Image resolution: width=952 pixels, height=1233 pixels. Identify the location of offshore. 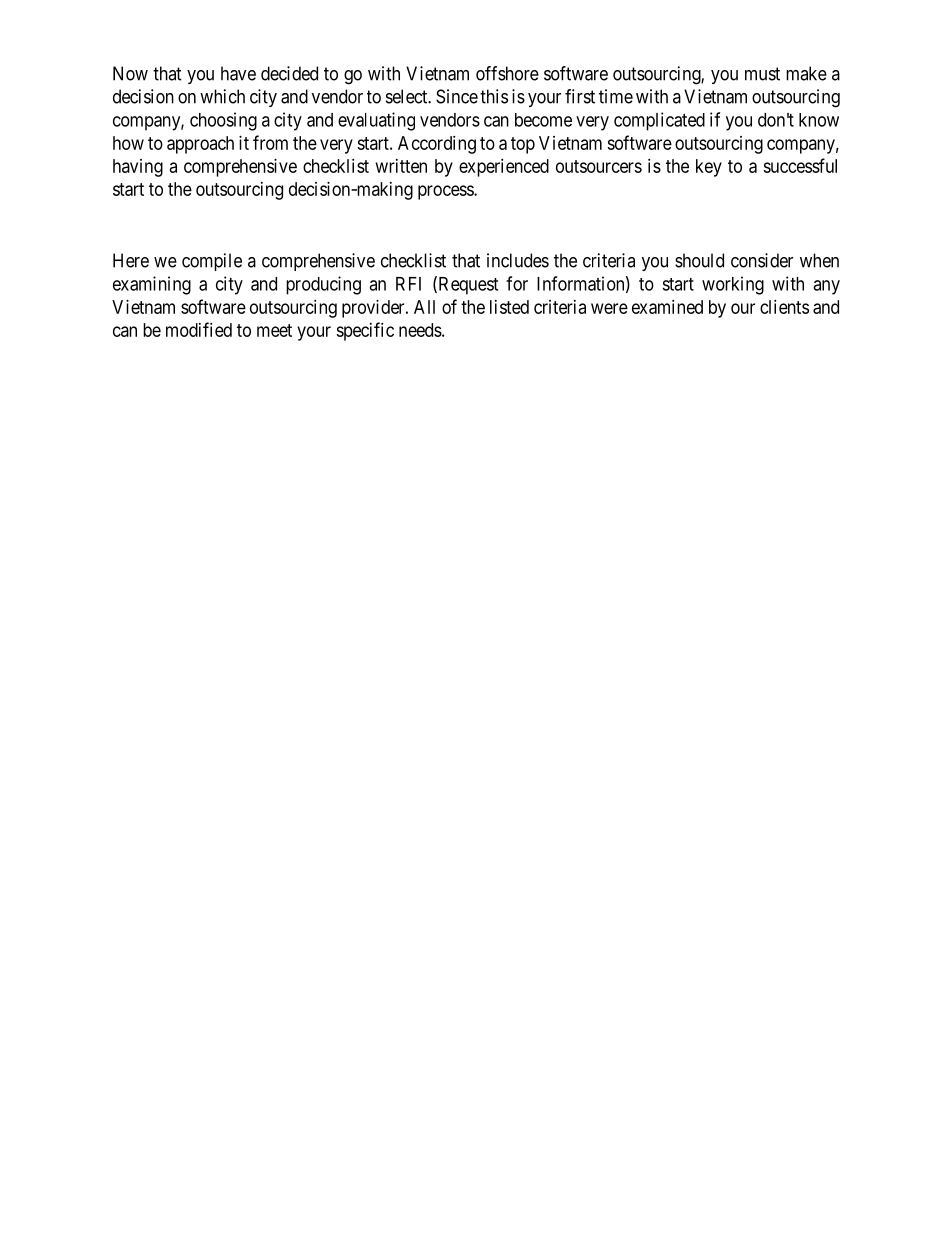
(507, 73).
